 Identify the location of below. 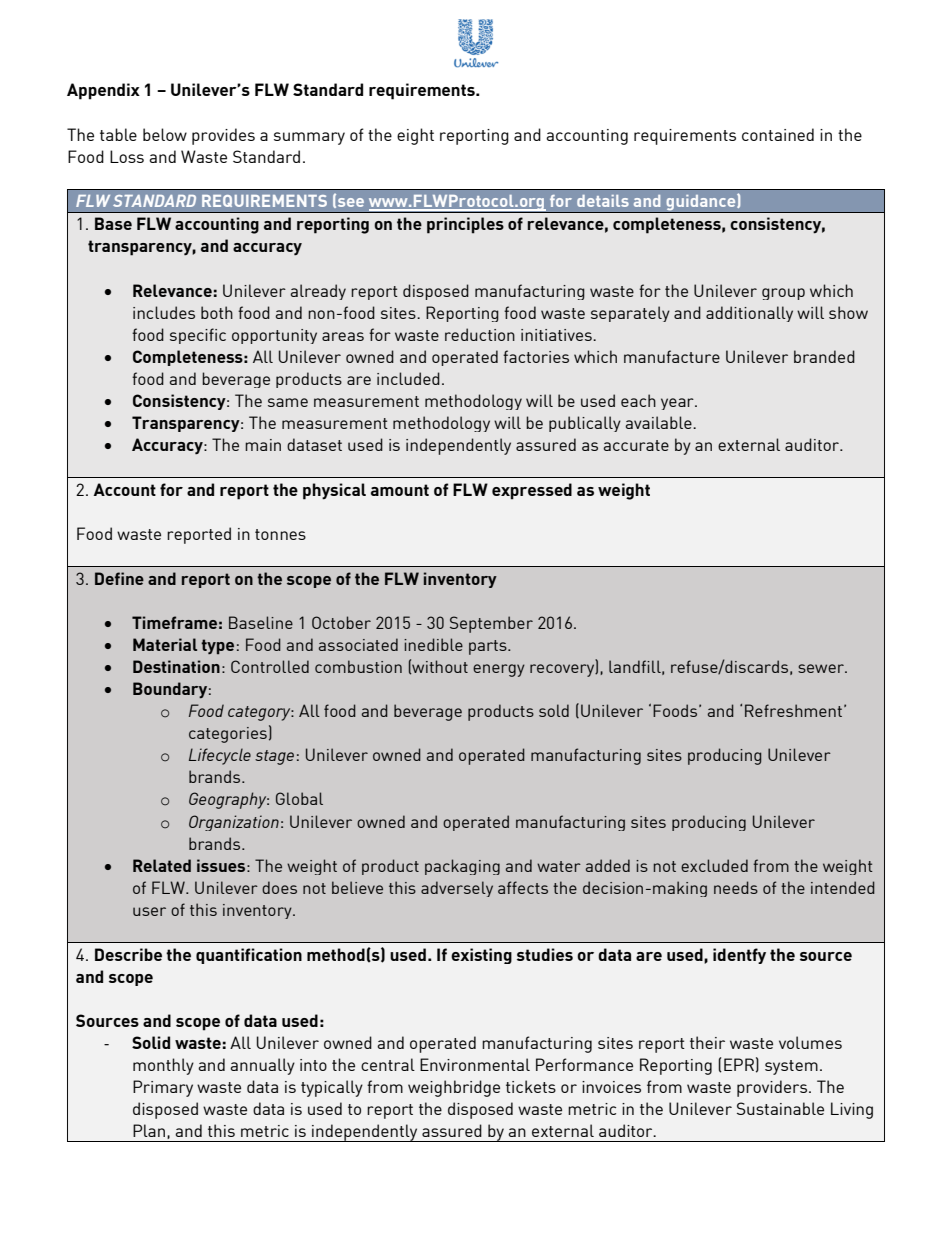
(165, 134).
